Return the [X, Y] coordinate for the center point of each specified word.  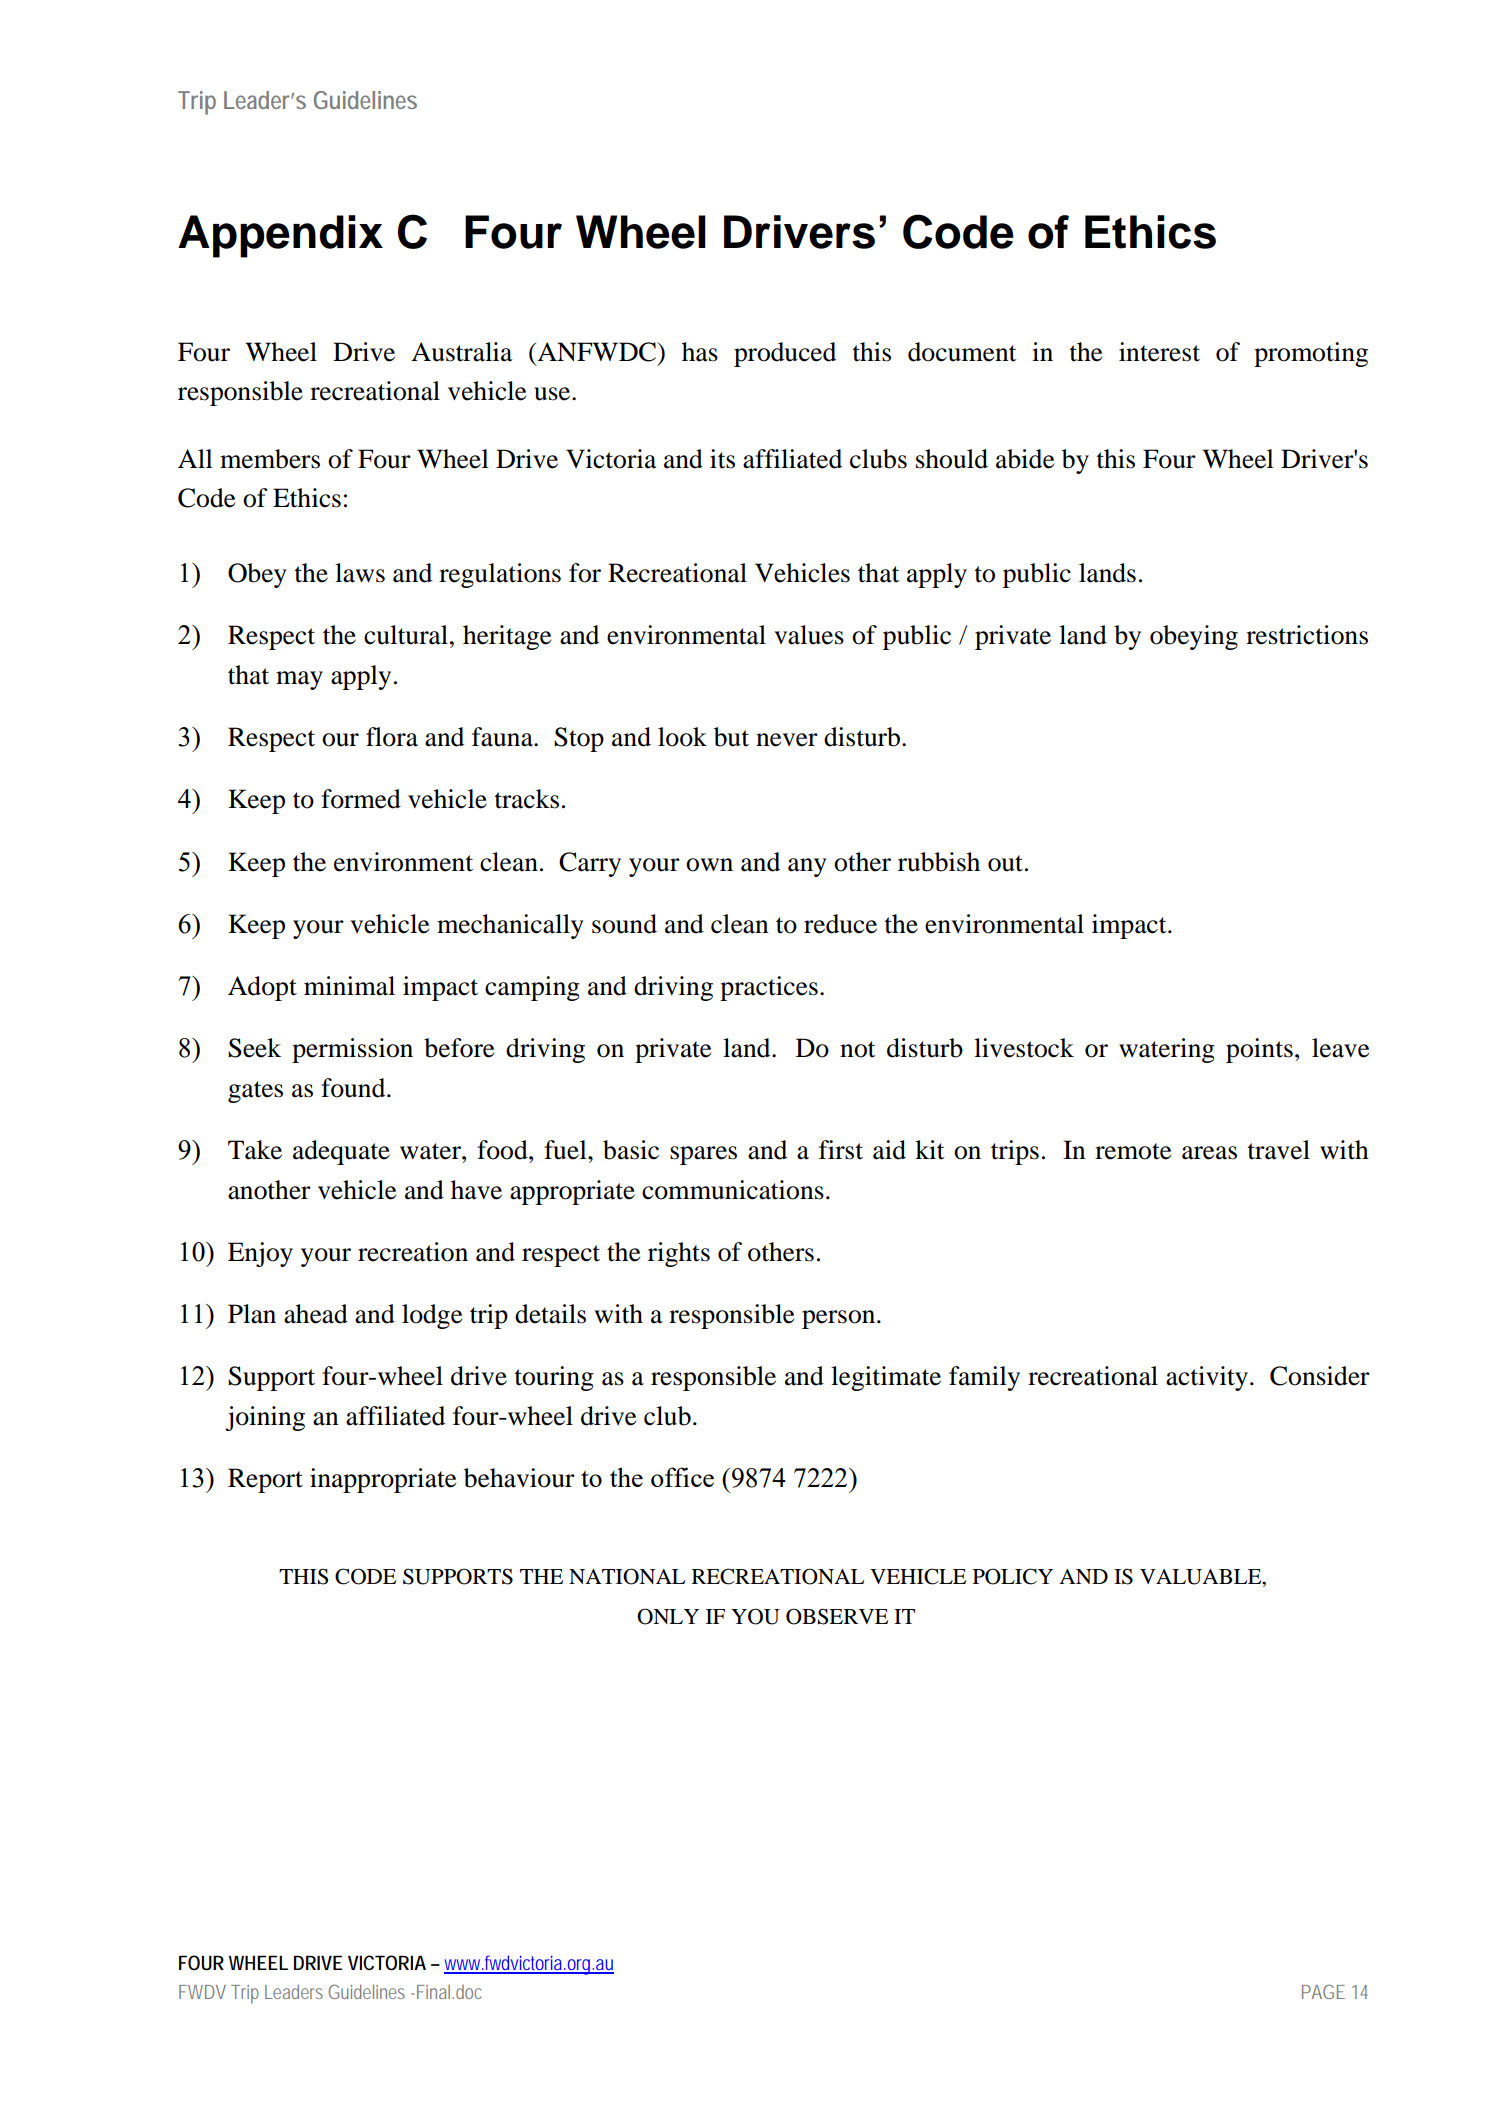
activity [1207, 1378]
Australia [461, 352]
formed [361, 799]
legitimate [886, 1378]
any [807, 867]
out [1005, 863]
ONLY [668, 1616]
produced [785, 354]
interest [1159, 352]
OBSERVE [837, 1616]
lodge [432, 1316]
